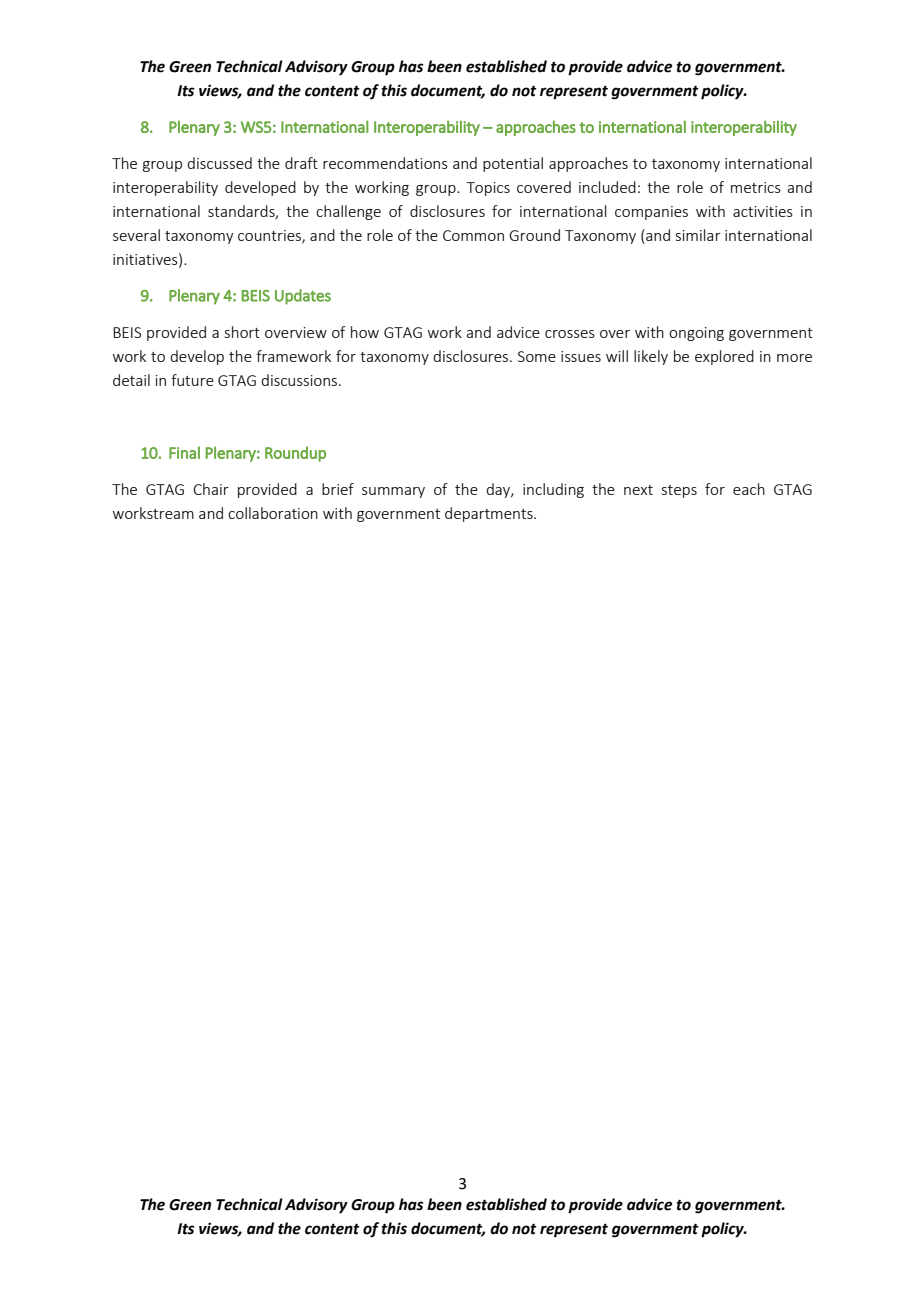 This document has width=924, height=1308. What do you see at coordinates (724, 357) in the document?
I see `explored` at bounding box center [724, 357].
